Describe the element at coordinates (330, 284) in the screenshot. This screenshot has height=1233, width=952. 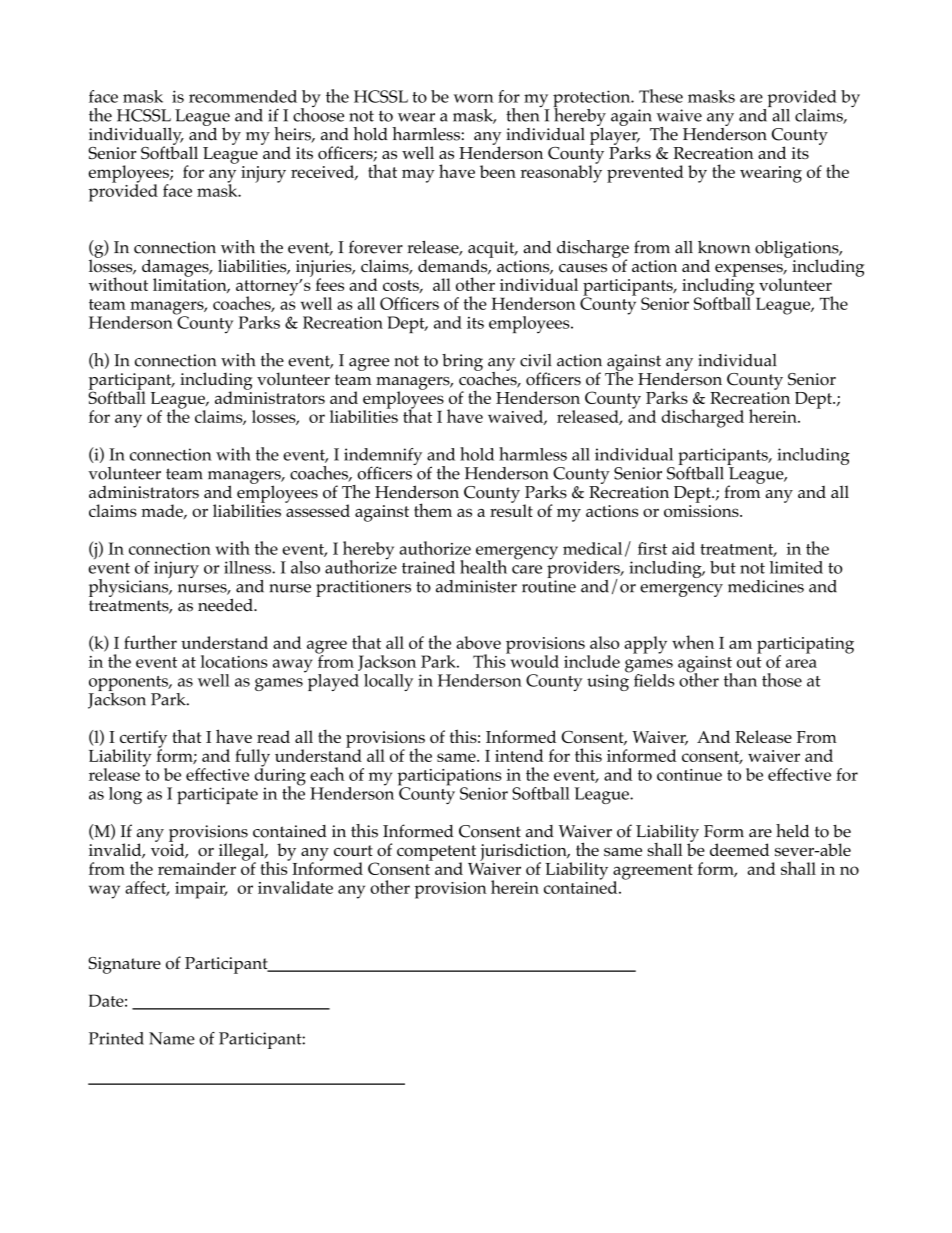
I see `fees` at that location.
